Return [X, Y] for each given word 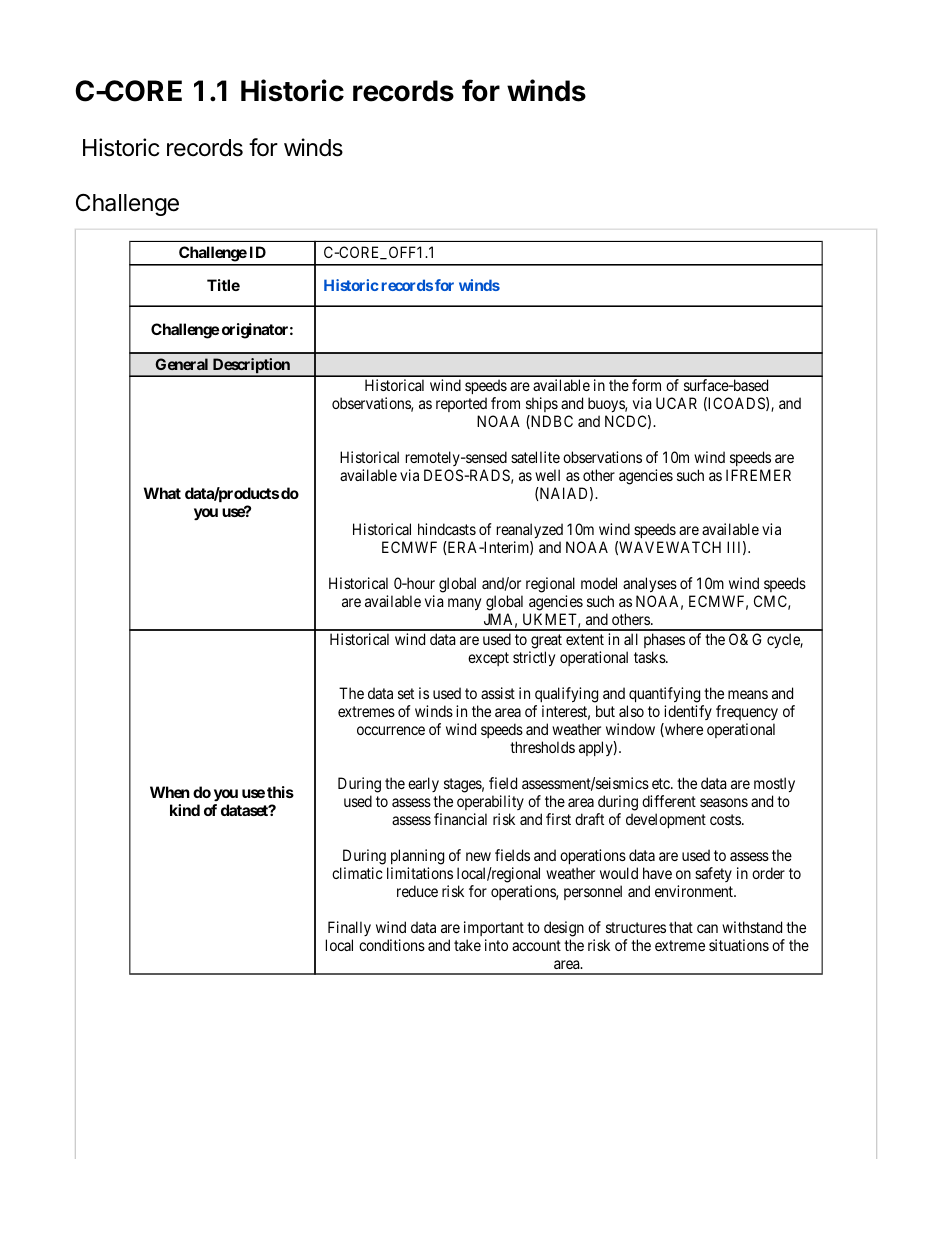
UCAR [676, 403]
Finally [348, 930]
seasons [724, 802]
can [707, 928]
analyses [650, 586]
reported [461, 404]
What [162, 493]
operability [490, 802]
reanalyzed [530, 532]
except [488, 659]
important [494, 930]
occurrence [391, 730]
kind [185, 810]
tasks [650, 657]
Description [251, 367]
